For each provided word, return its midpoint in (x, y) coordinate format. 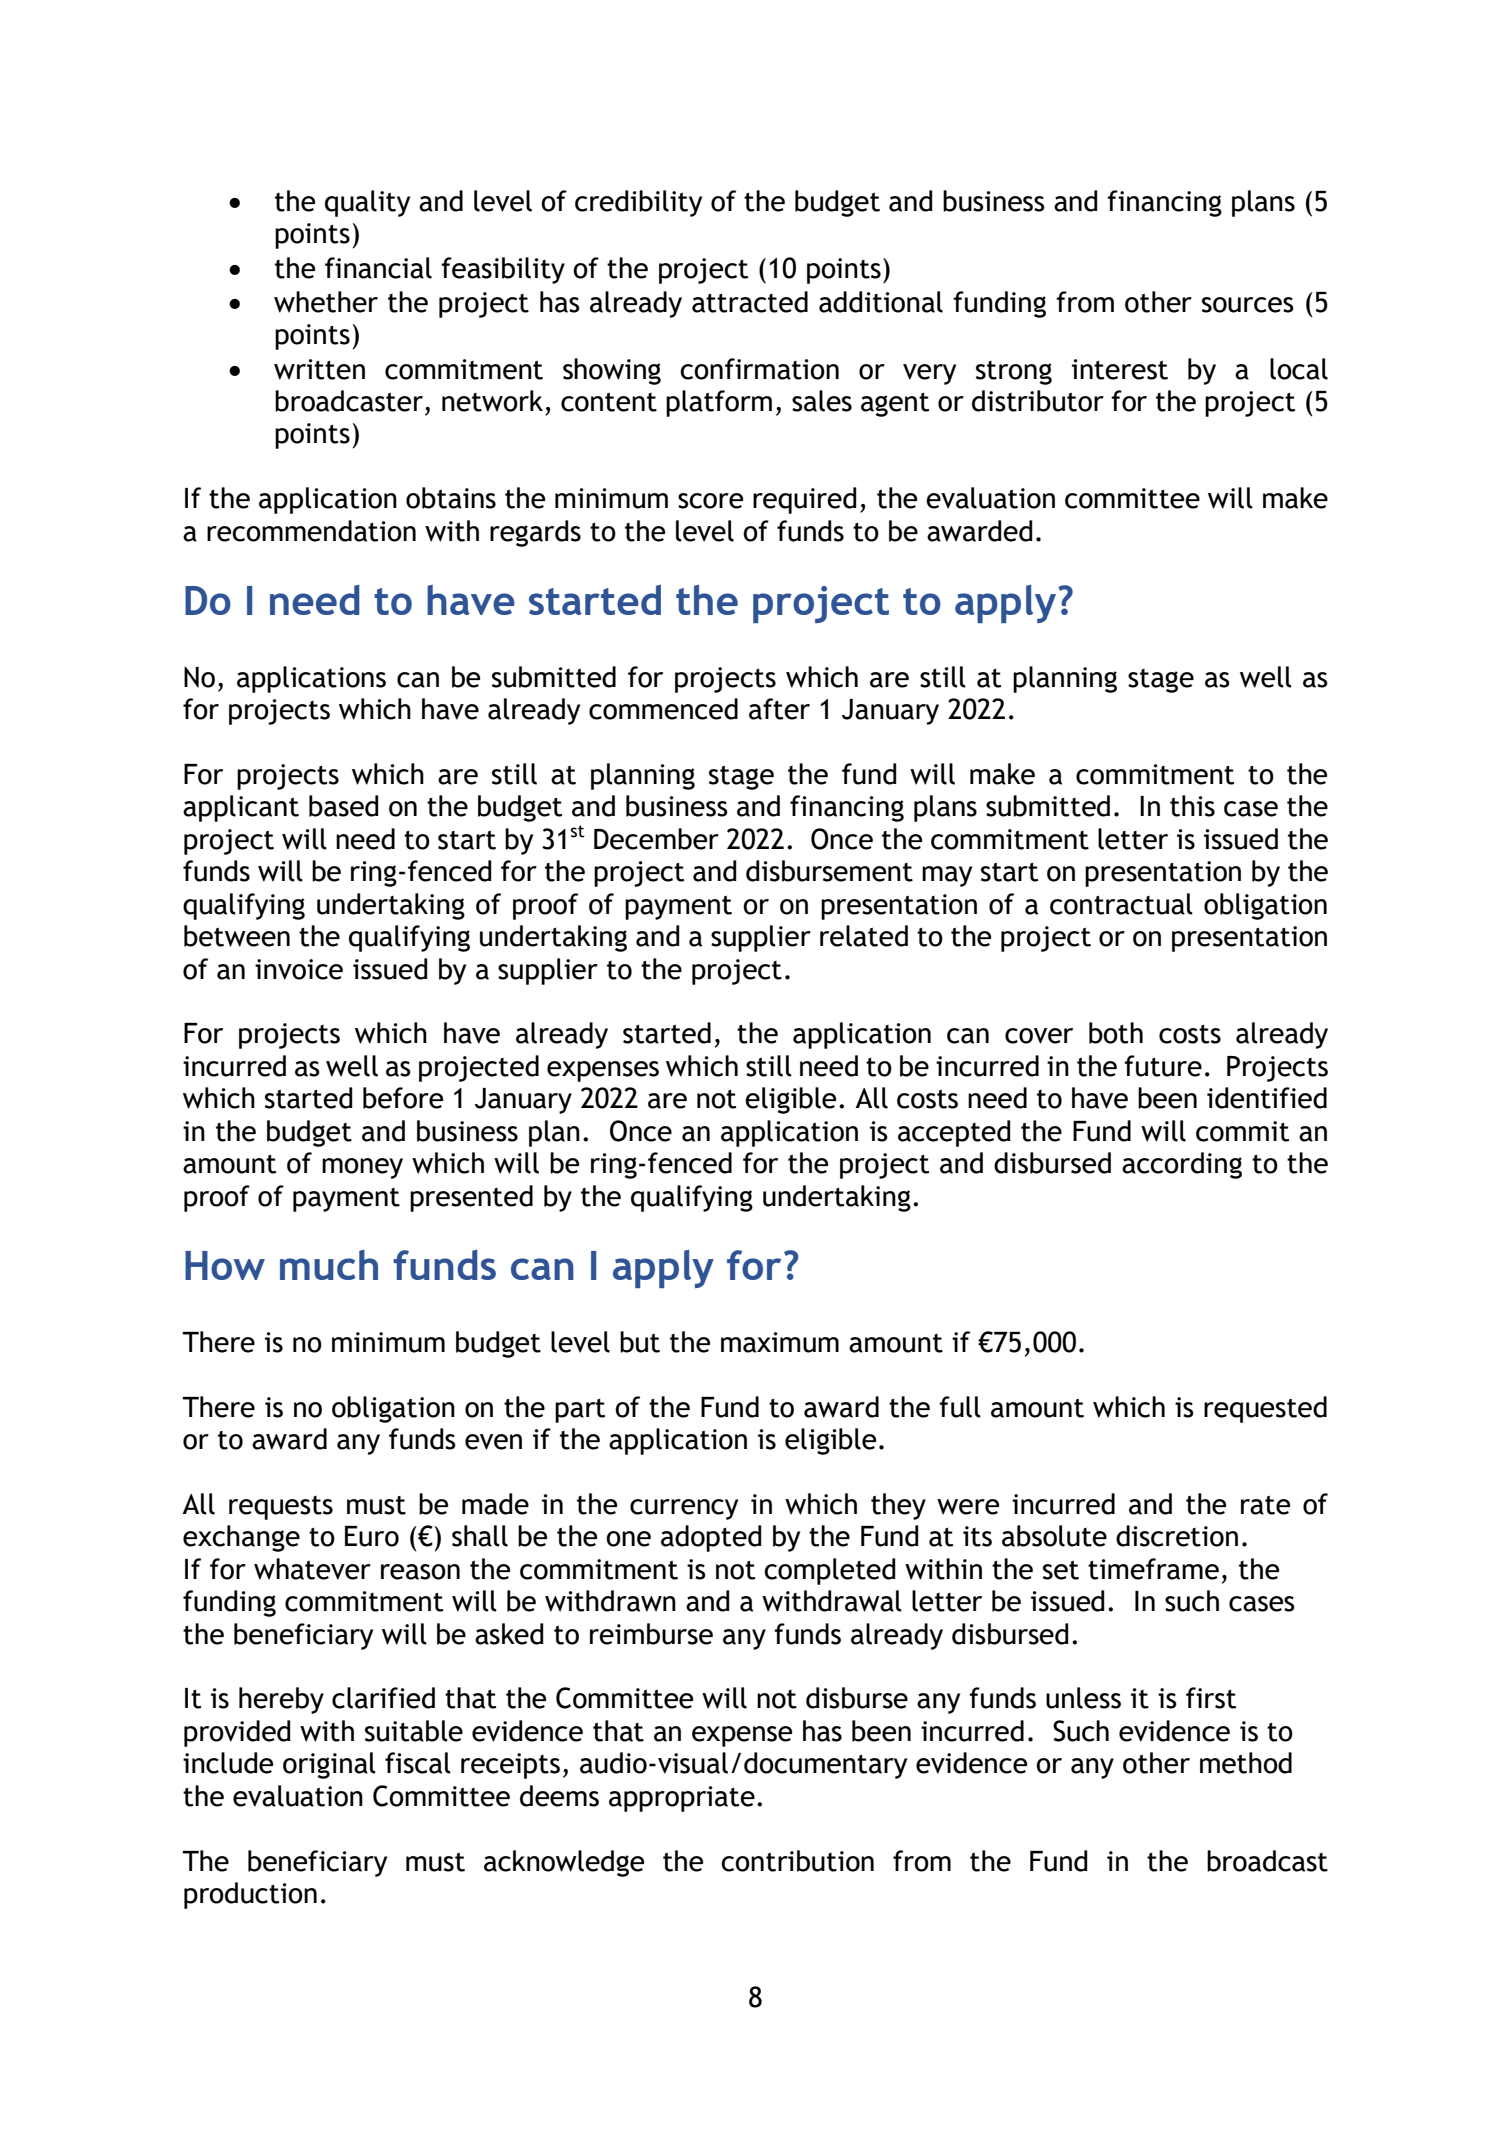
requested (1265, 1409)
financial (378, 268)
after (779, 709)
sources (1248, 305)
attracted (750, 302)
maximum (780, 1342)
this (1192, 806)
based (344, 806)
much (329, 1265)
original (329, 1765)
